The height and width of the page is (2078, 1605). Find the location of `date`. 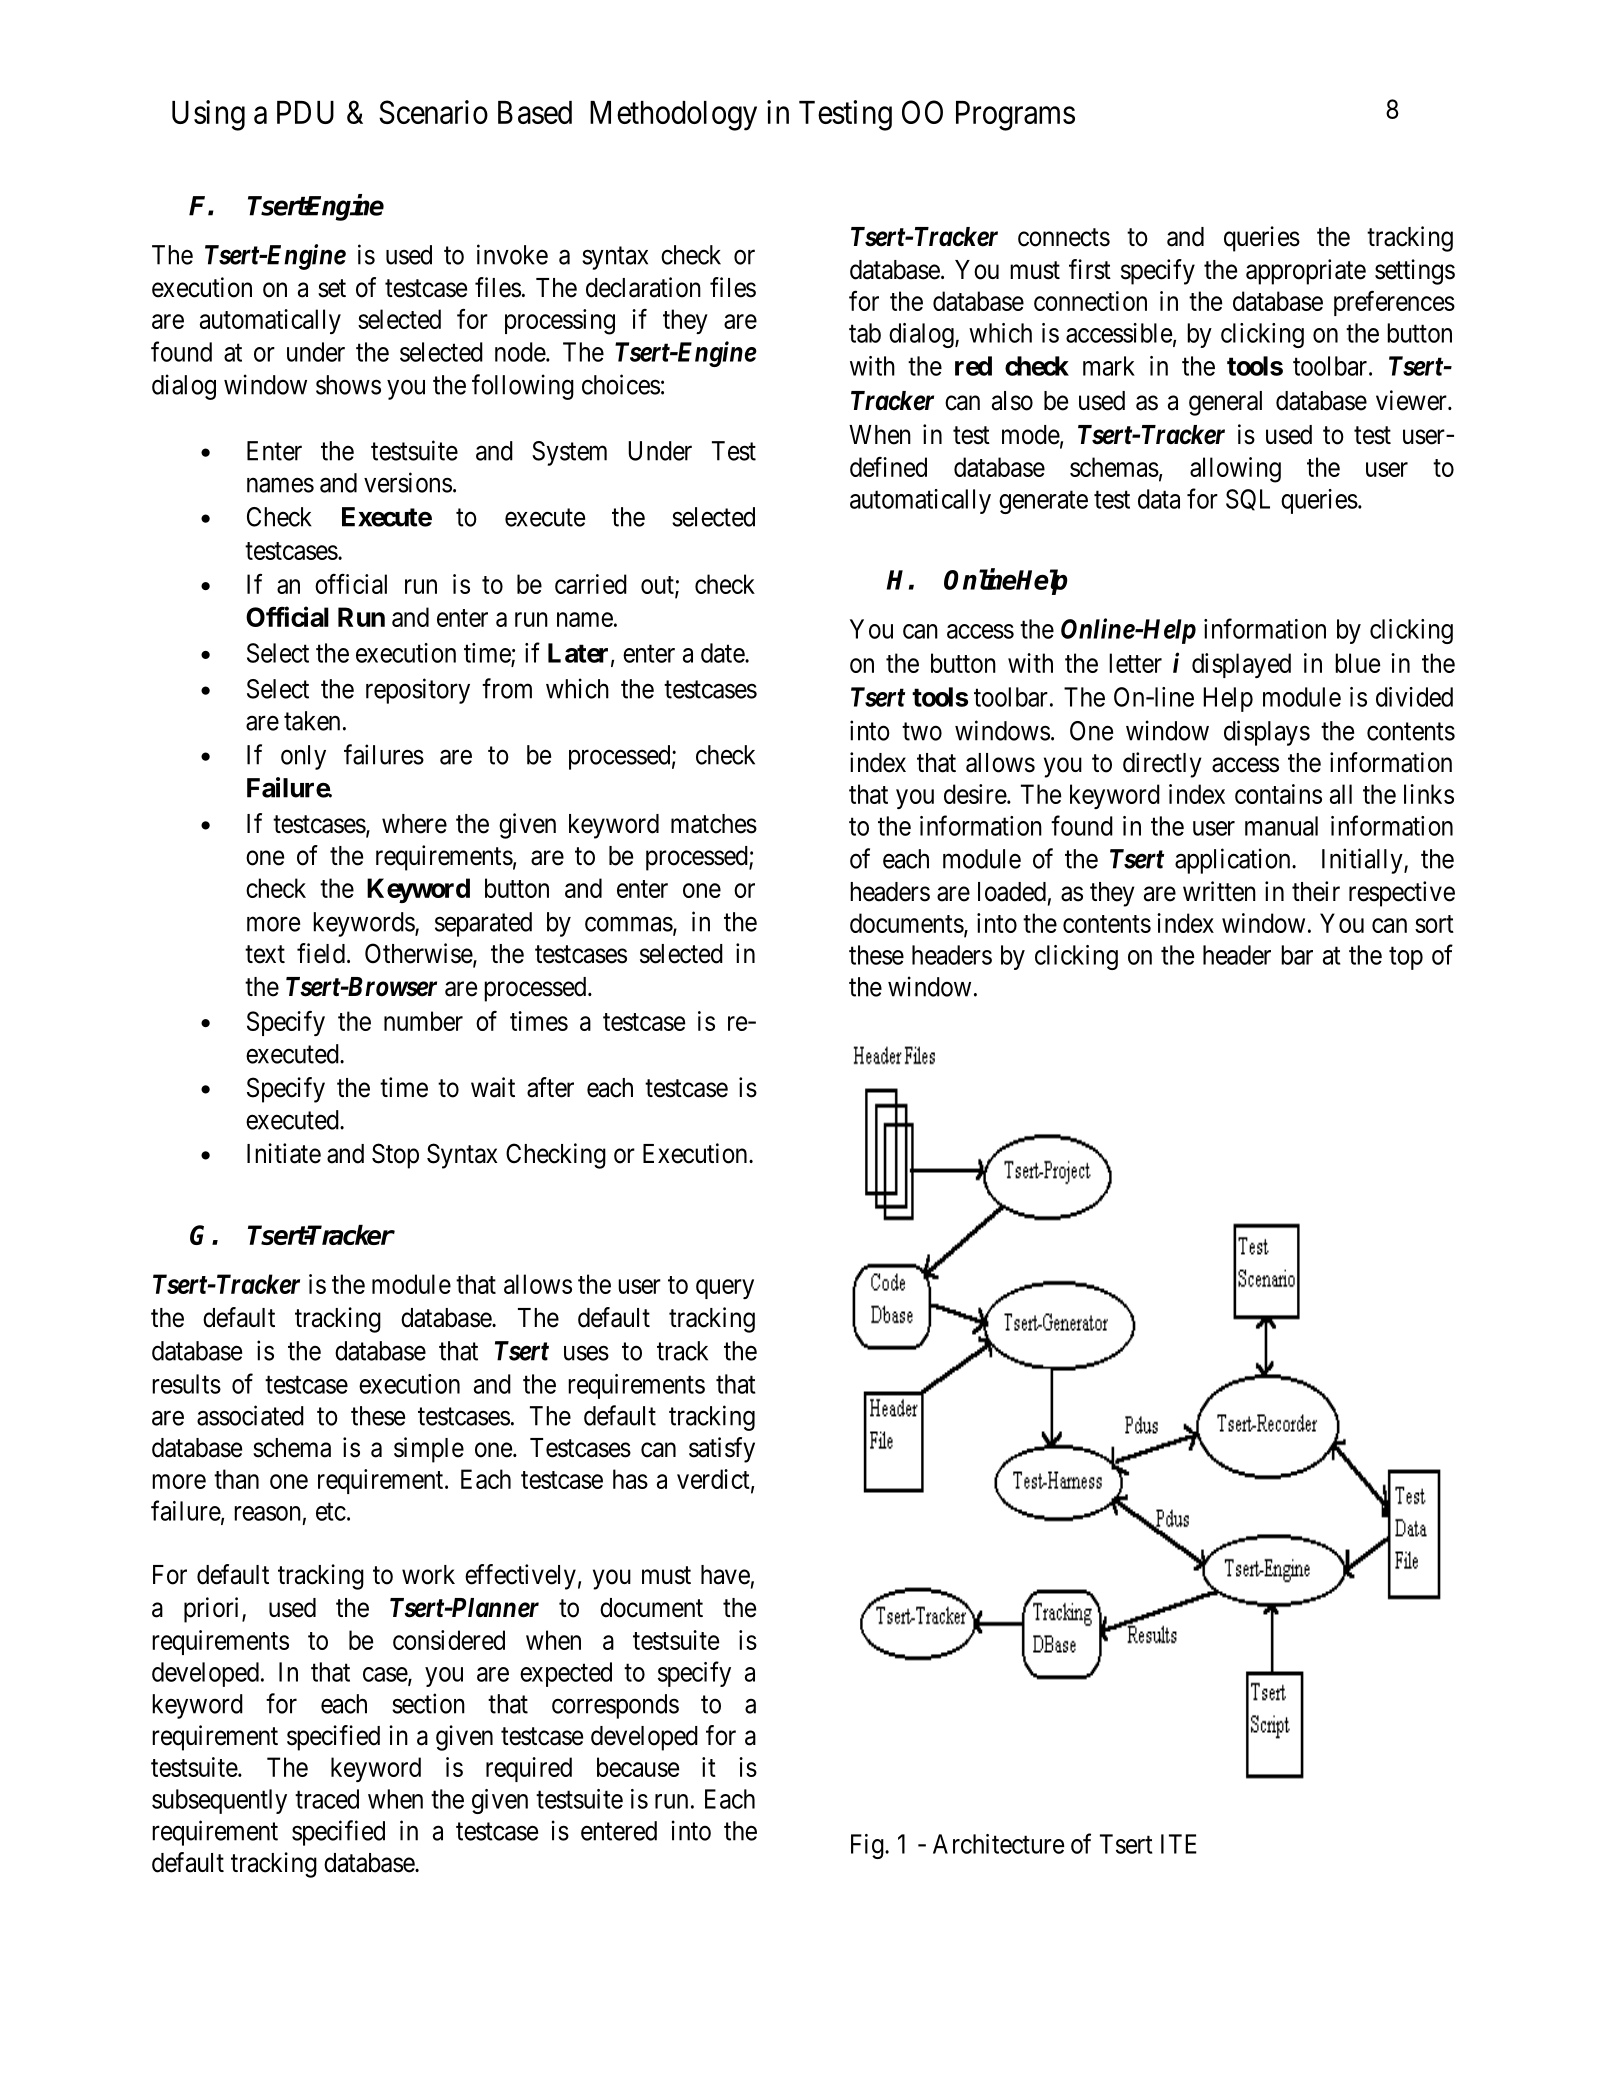

date is located at coordinates (723, 653).
